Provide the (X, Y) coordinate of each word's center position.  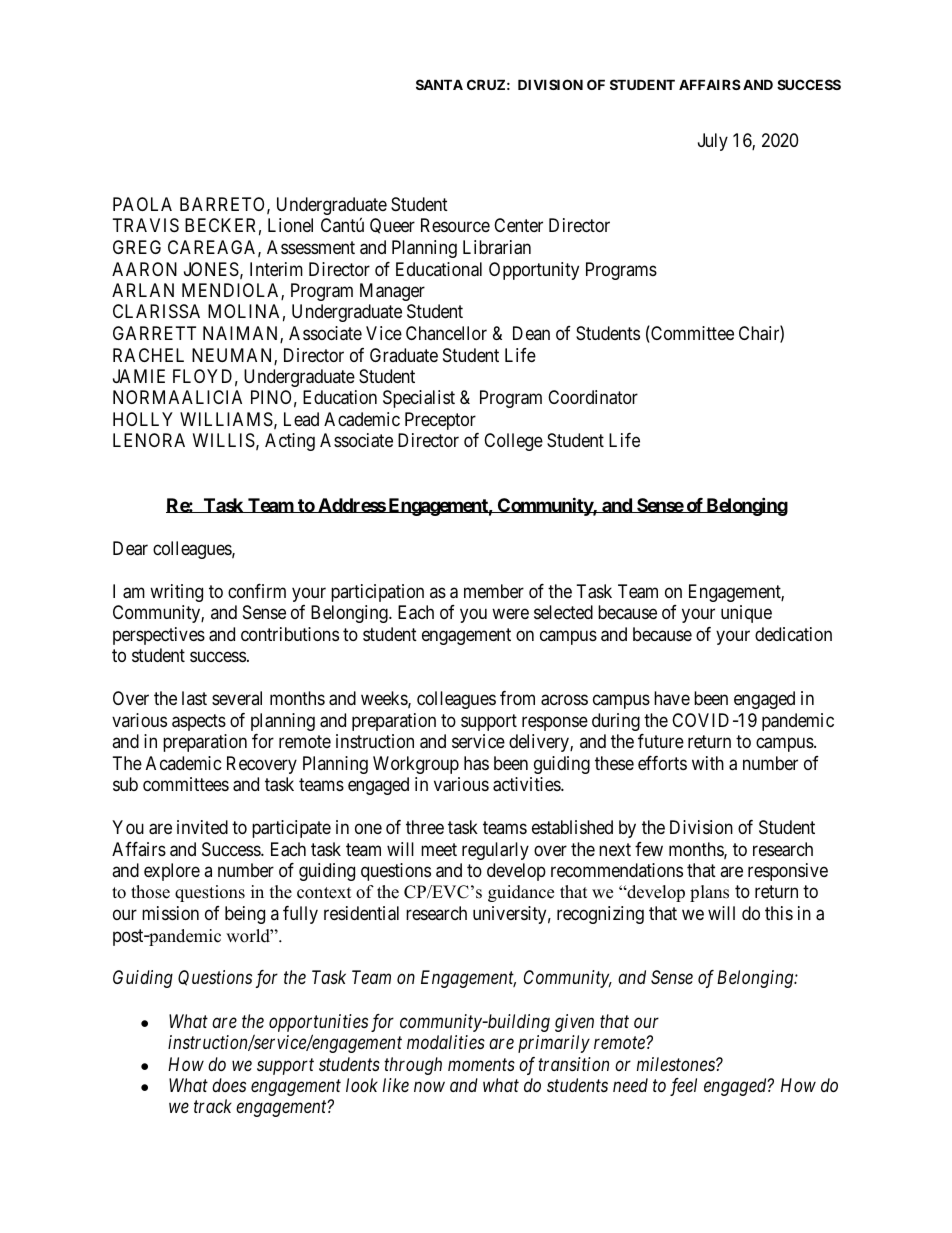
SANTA (439, 84)
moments (481, 1064)
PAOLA (142, 204)
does (229, 1085)
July (713, 142)
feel (683, 1087)
